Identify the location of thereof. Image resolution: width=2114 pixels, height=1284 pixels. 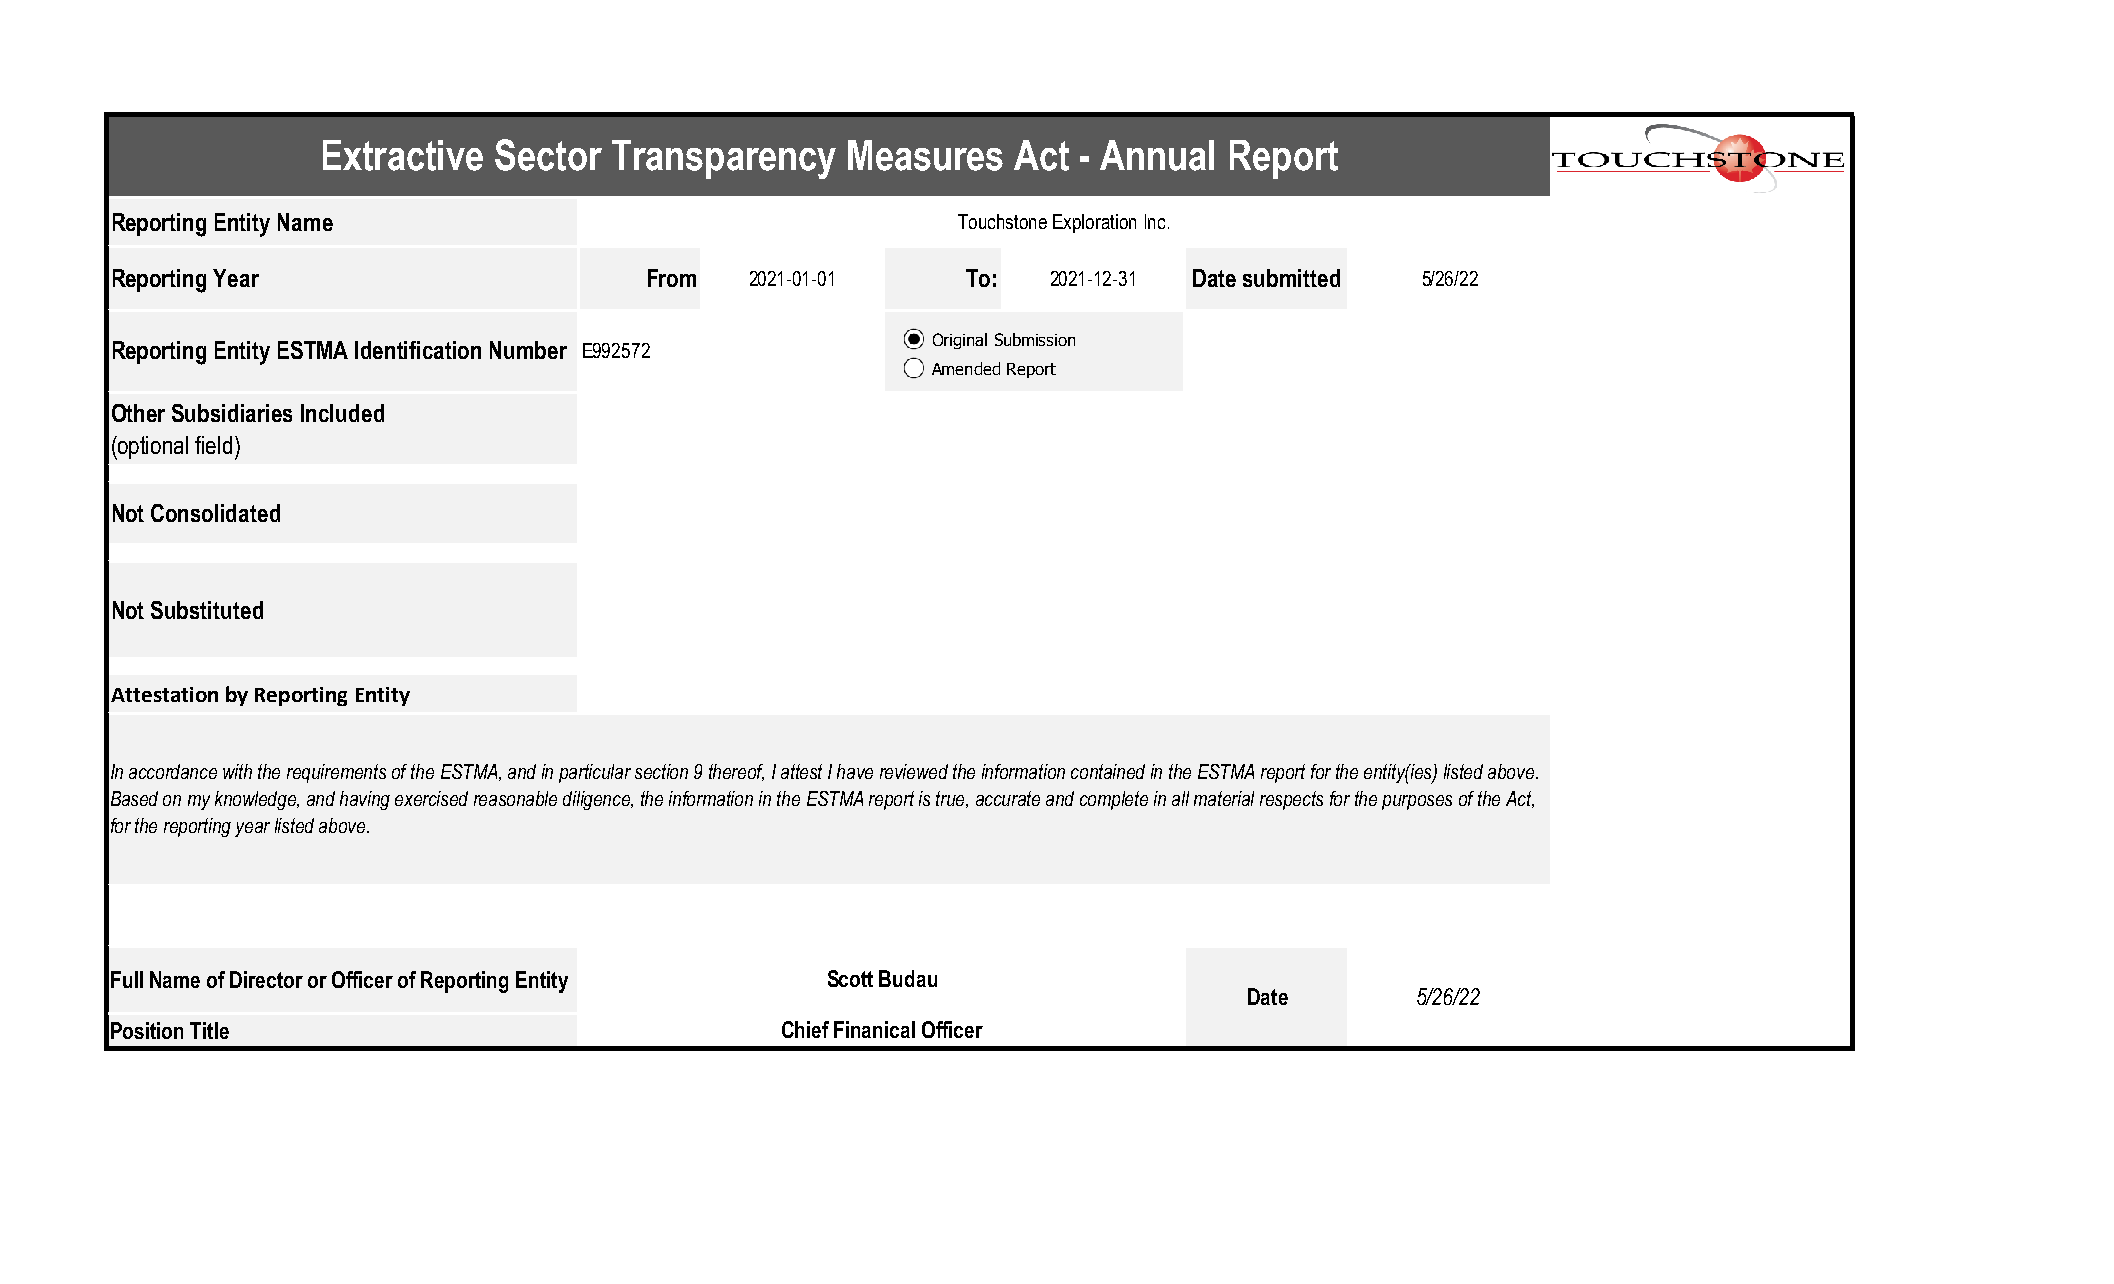
(736, 772).
